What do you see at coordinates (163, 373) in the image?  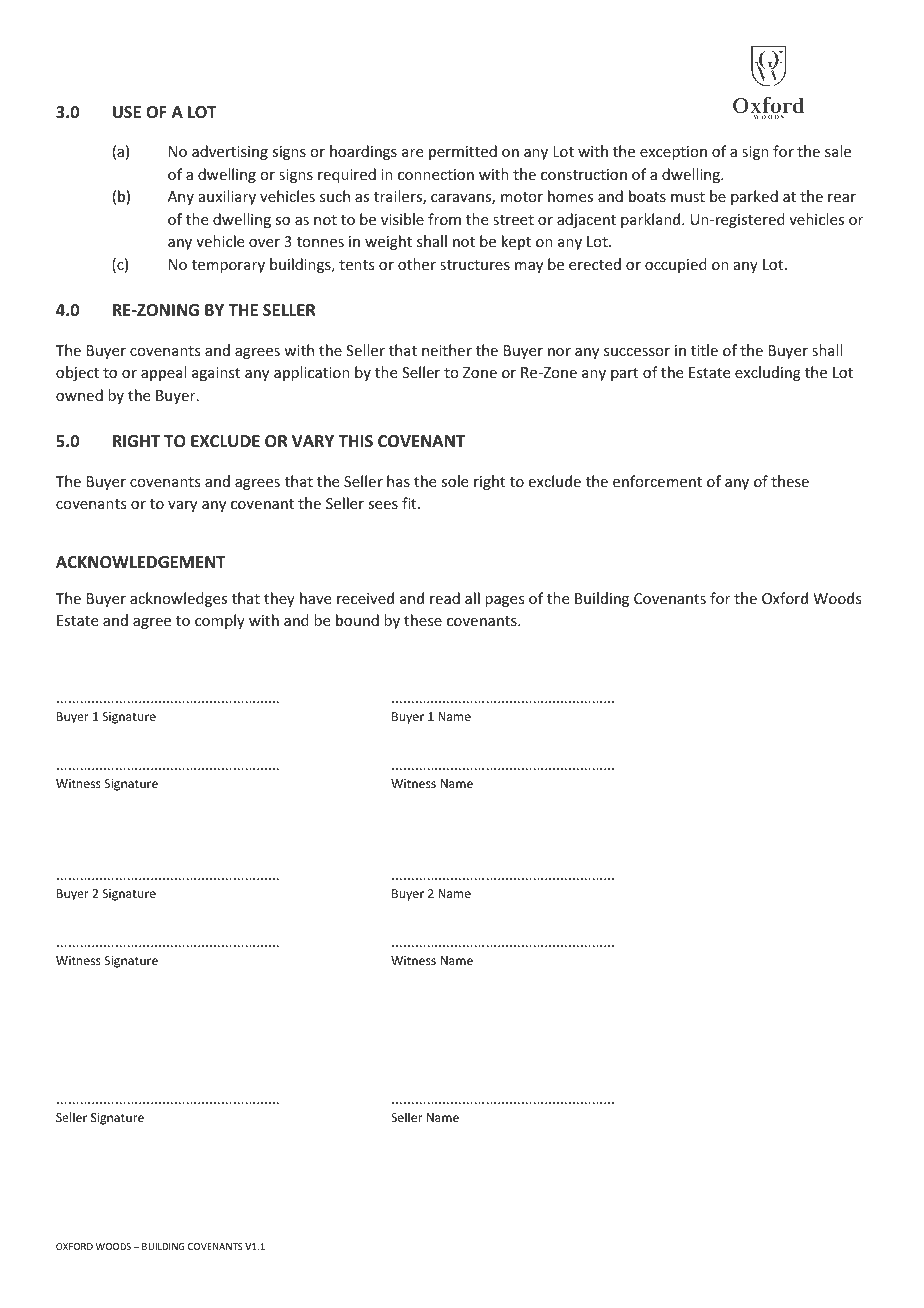 I see `appeal` at bounding box center [163, 373].
